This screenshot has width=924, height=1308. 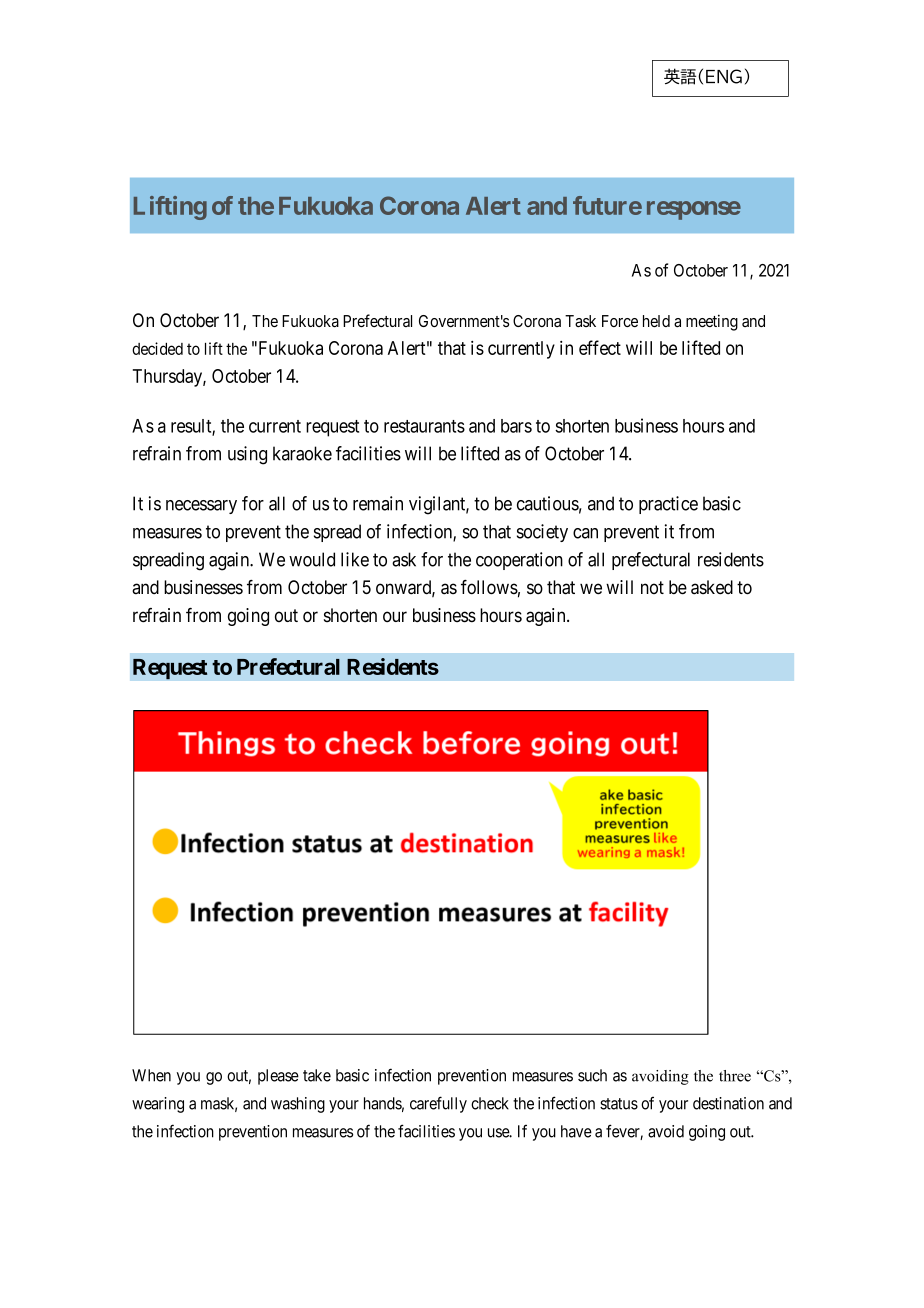 I want to click on restaurants, so click(x=424, y=426).
